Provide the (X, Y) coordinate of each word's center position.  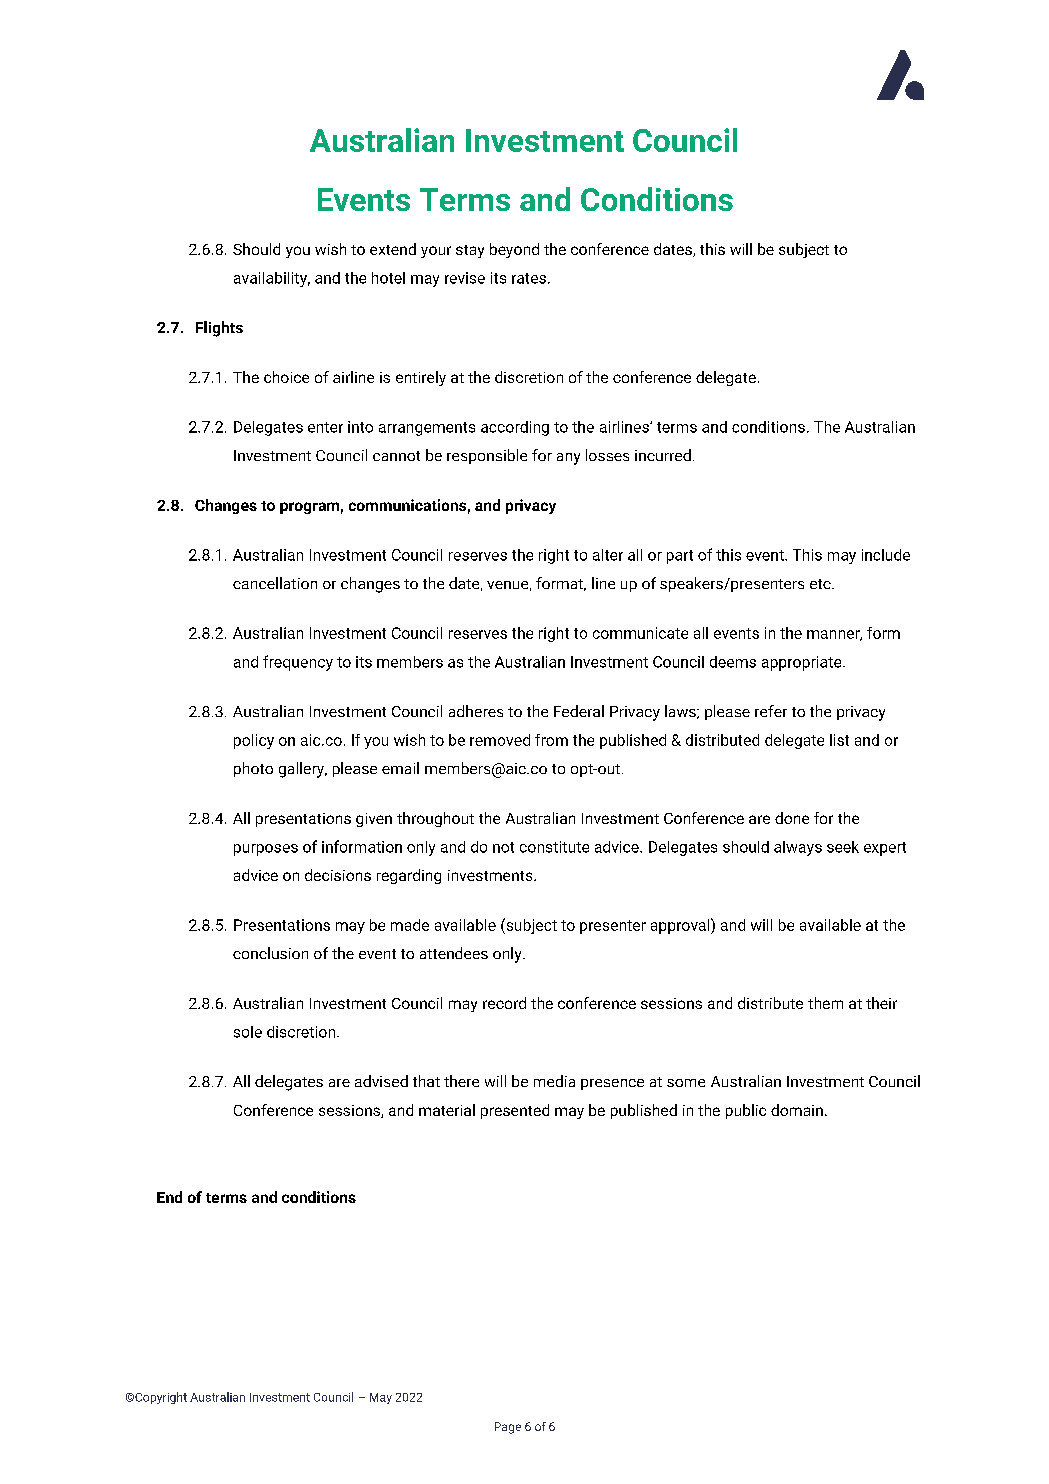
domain (797, 1110)
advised (381, 1081)
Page (508, 1428)
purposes (266, 850)
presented (515, 1111)
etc (821, 584)
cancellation (275, 583)
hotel (388, 278)
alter (608, 555)
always (798, 848)
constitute (554, 847)
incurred (663, 455)
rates (529, 278)
